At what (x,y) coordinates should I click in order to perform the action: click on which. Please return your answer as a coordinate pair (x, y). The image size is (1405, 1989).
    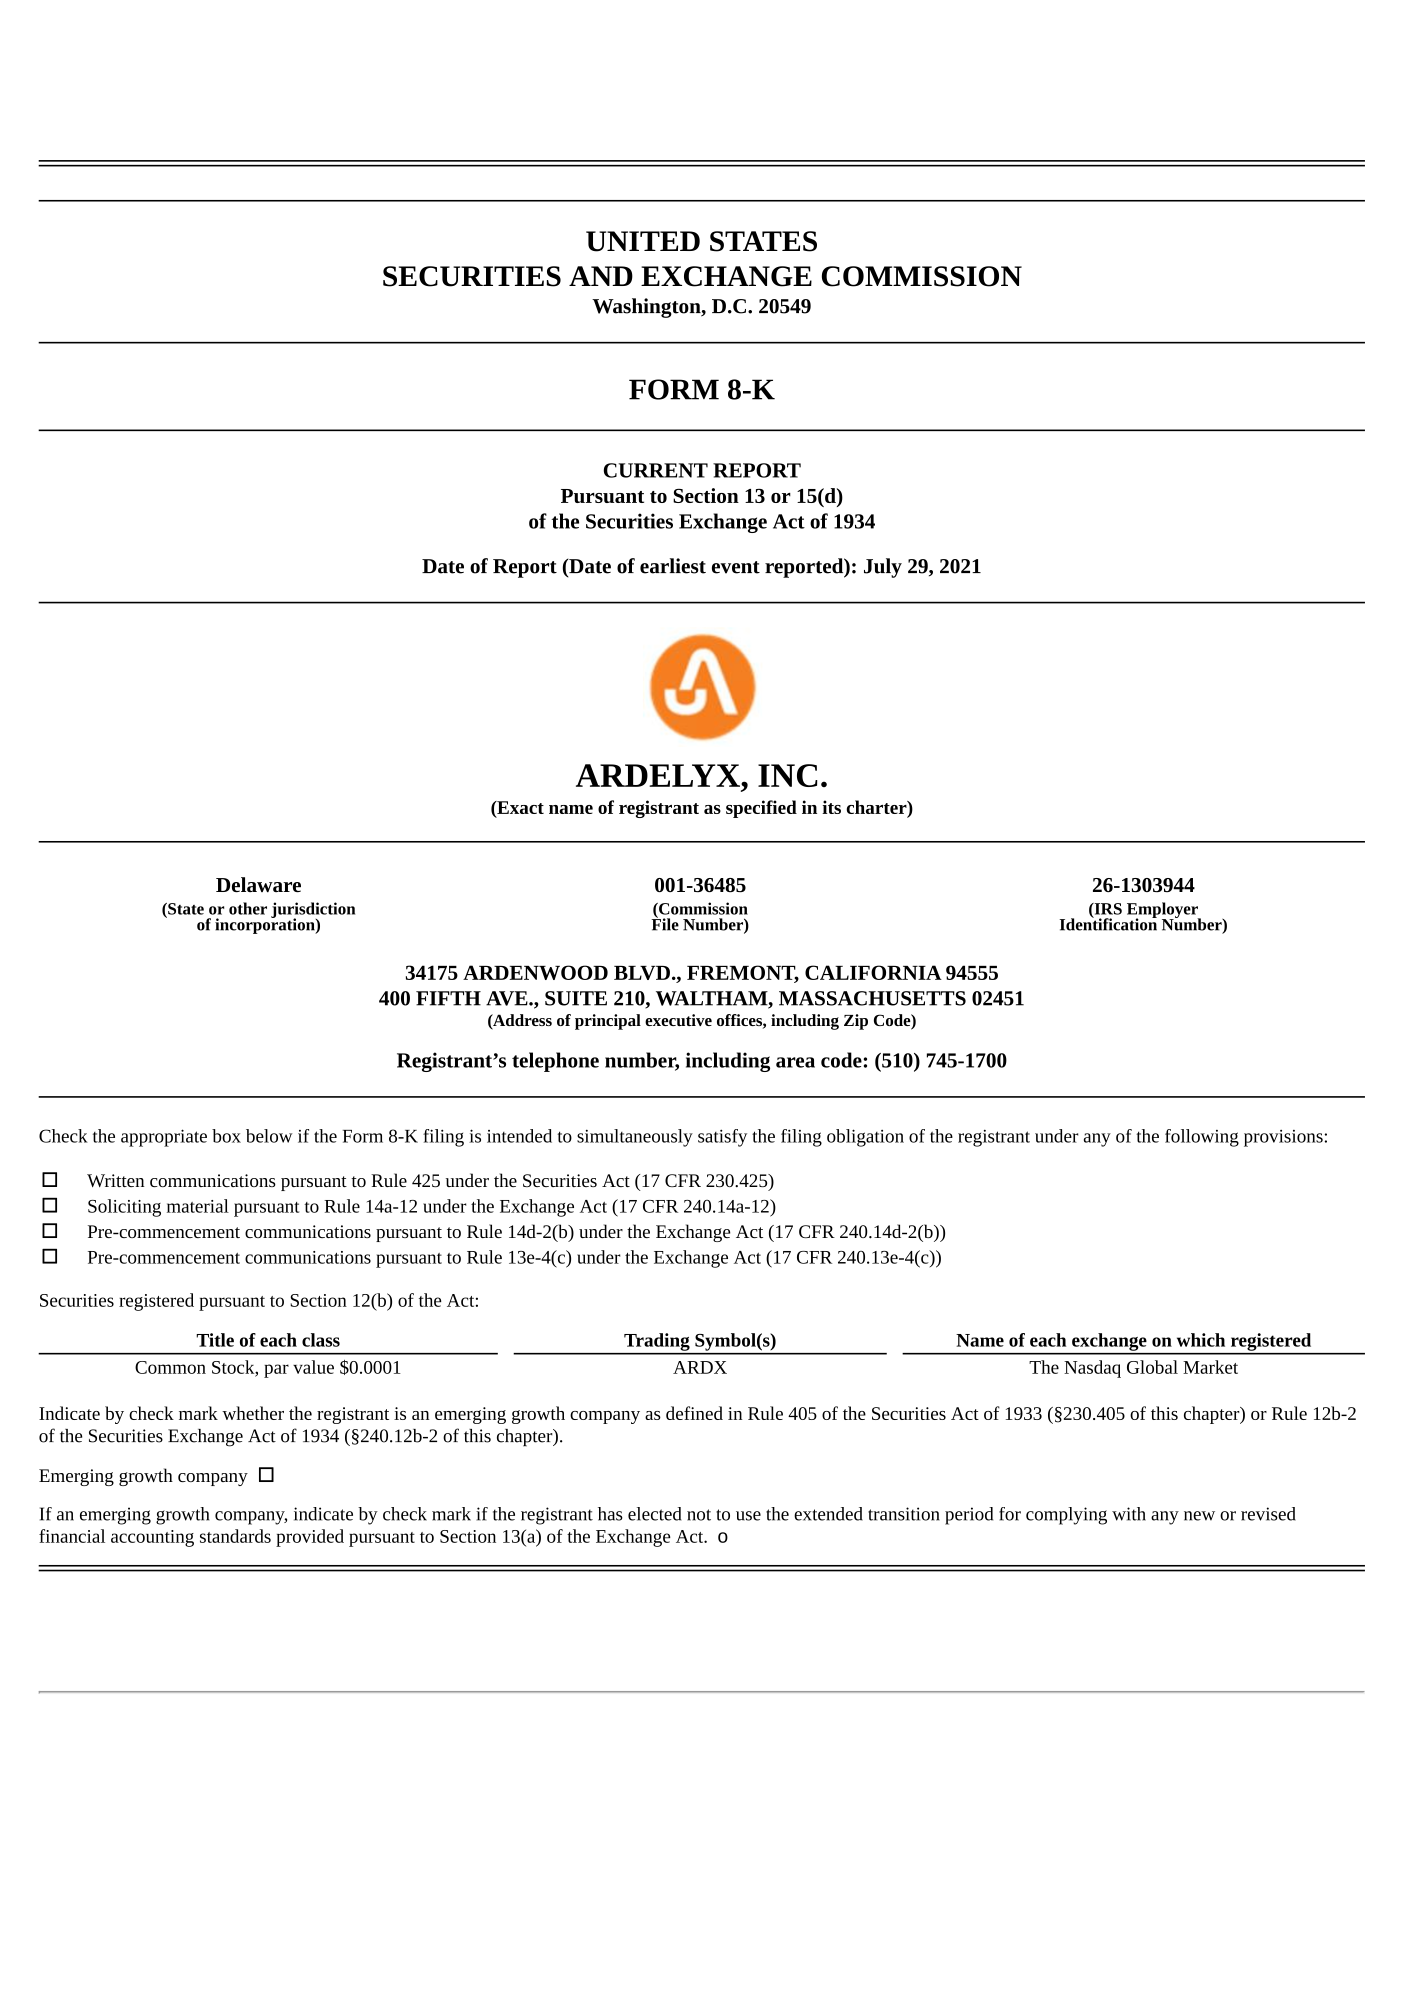
    Looking at the image, I should click on (1201, 1340).
